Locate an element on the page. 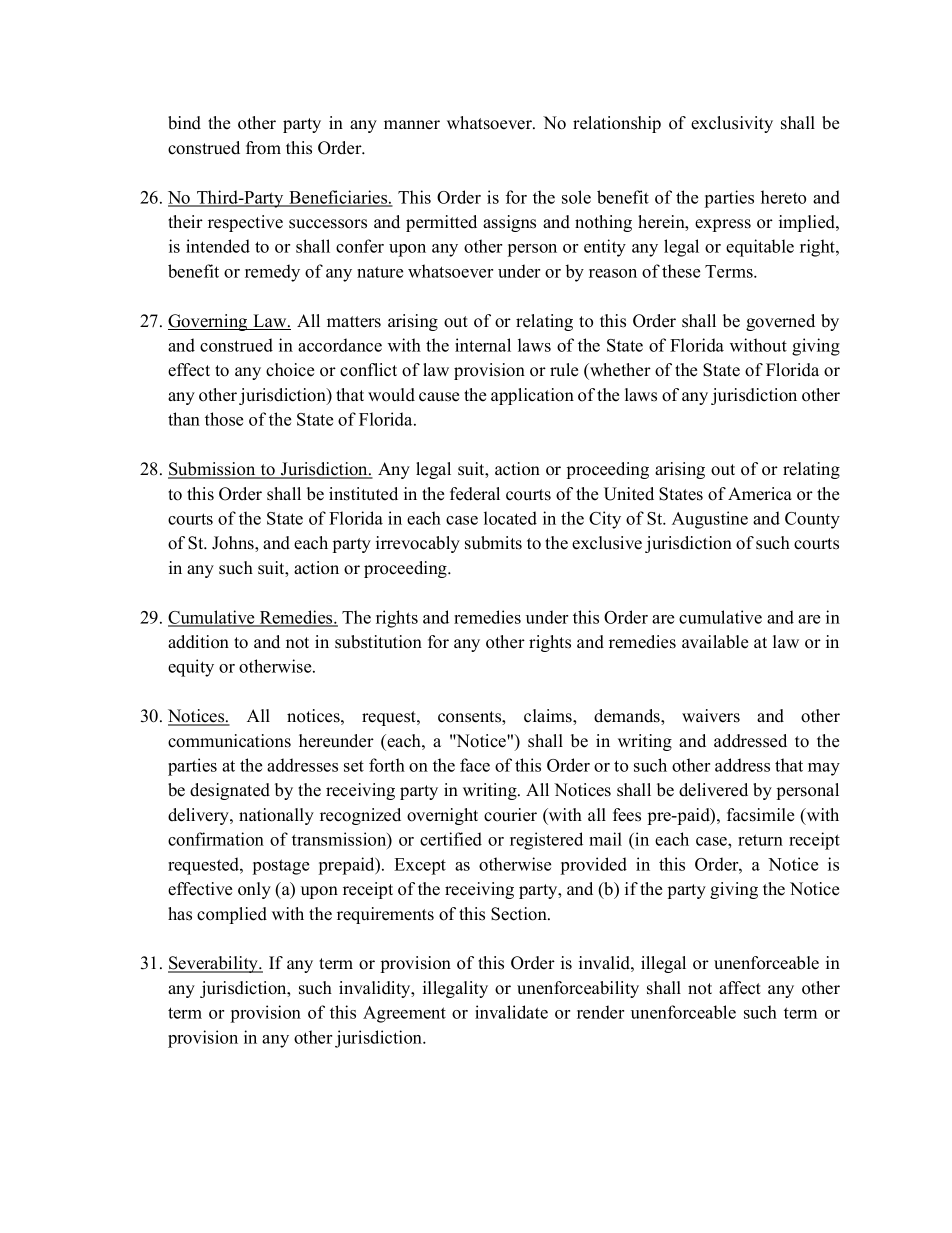 The height and width of the image is (1233, 952). complied is located at coordinates (232, 915).
